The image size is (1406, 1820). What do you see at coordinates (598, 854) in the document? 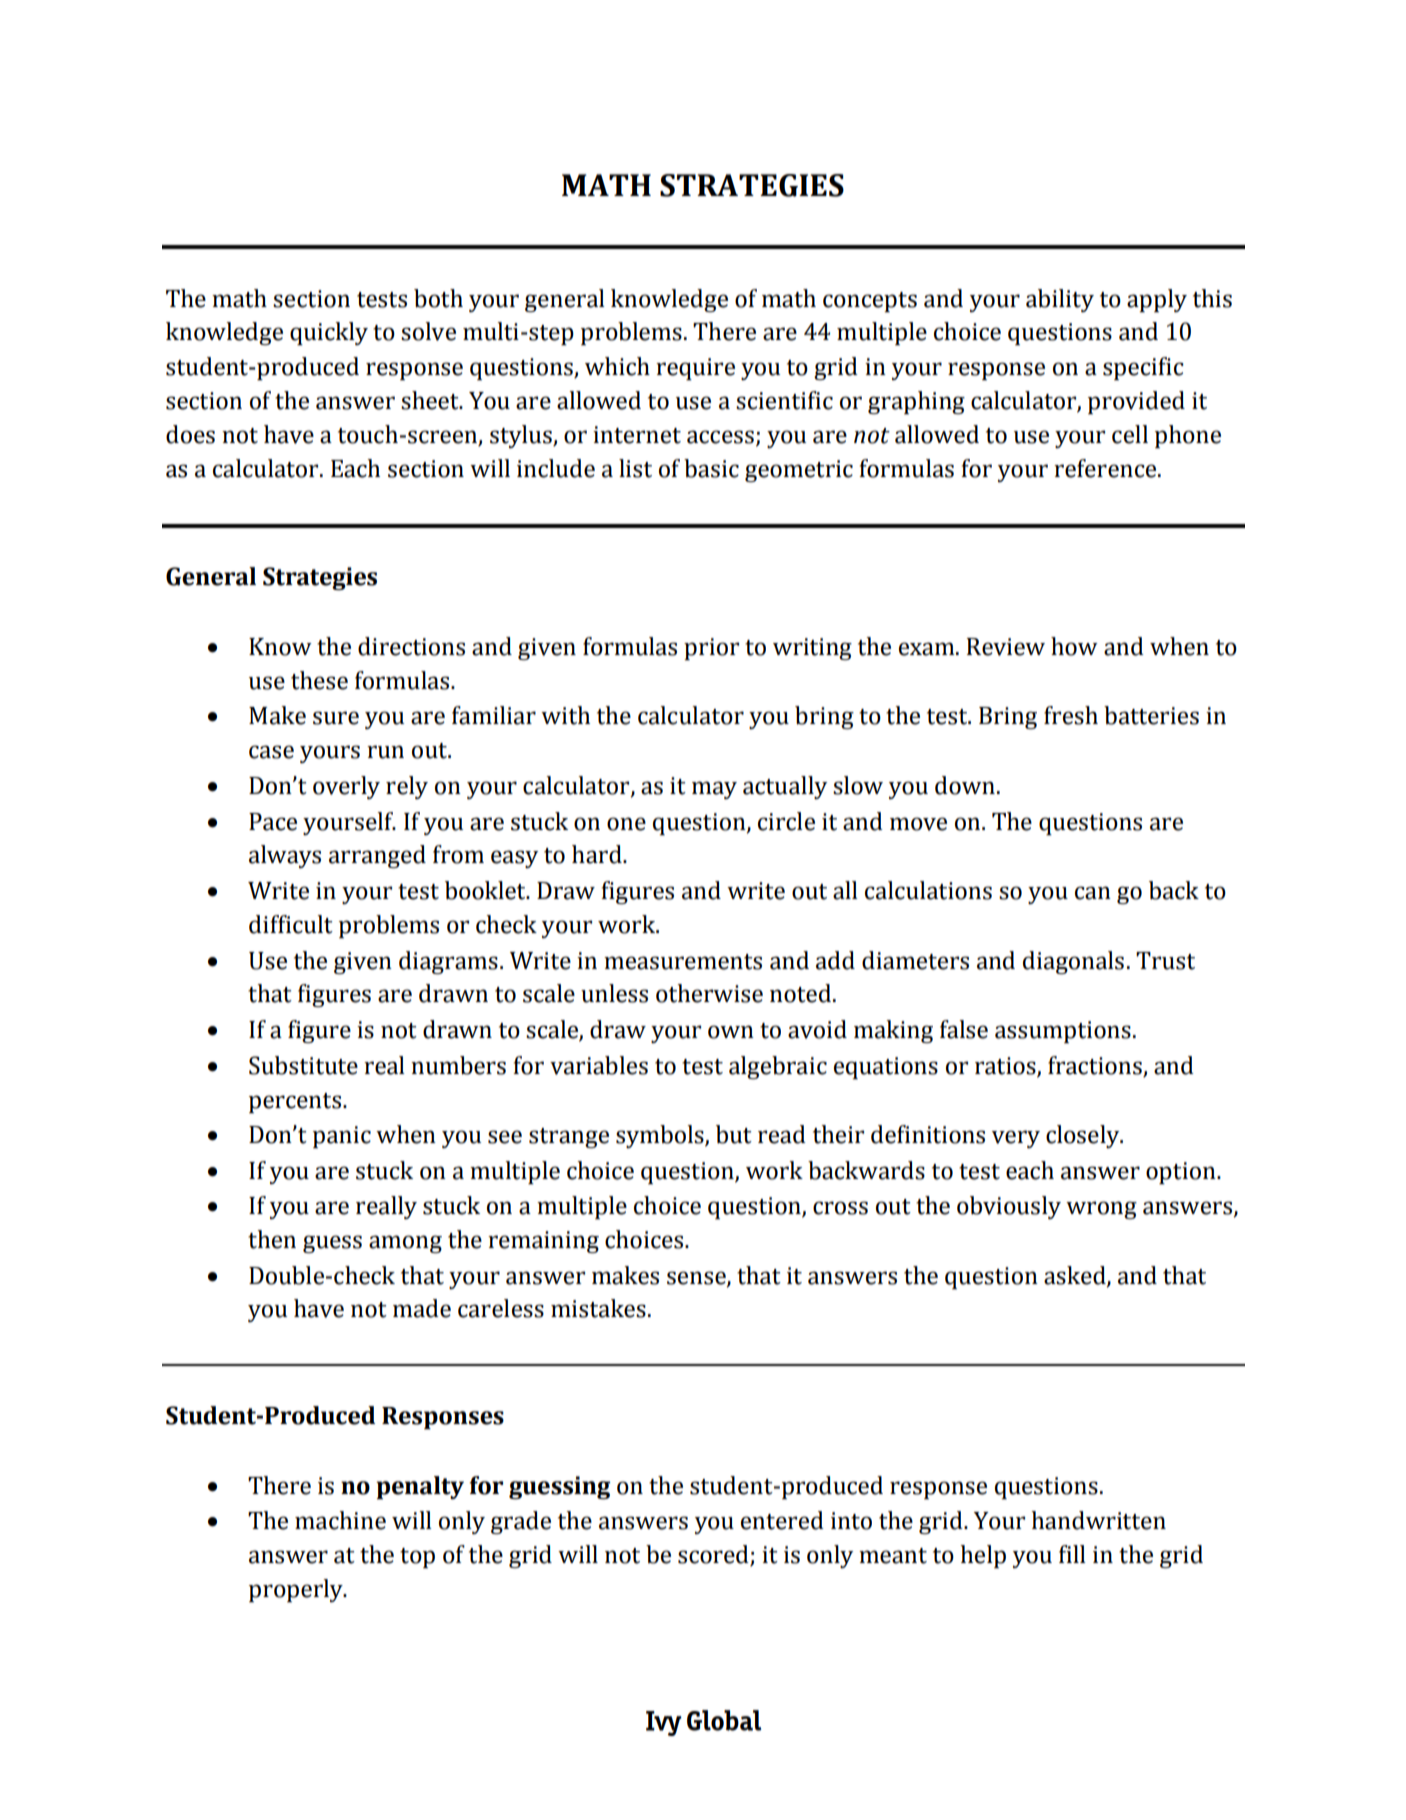
I see `hard` at bounding box center [598, 854].
